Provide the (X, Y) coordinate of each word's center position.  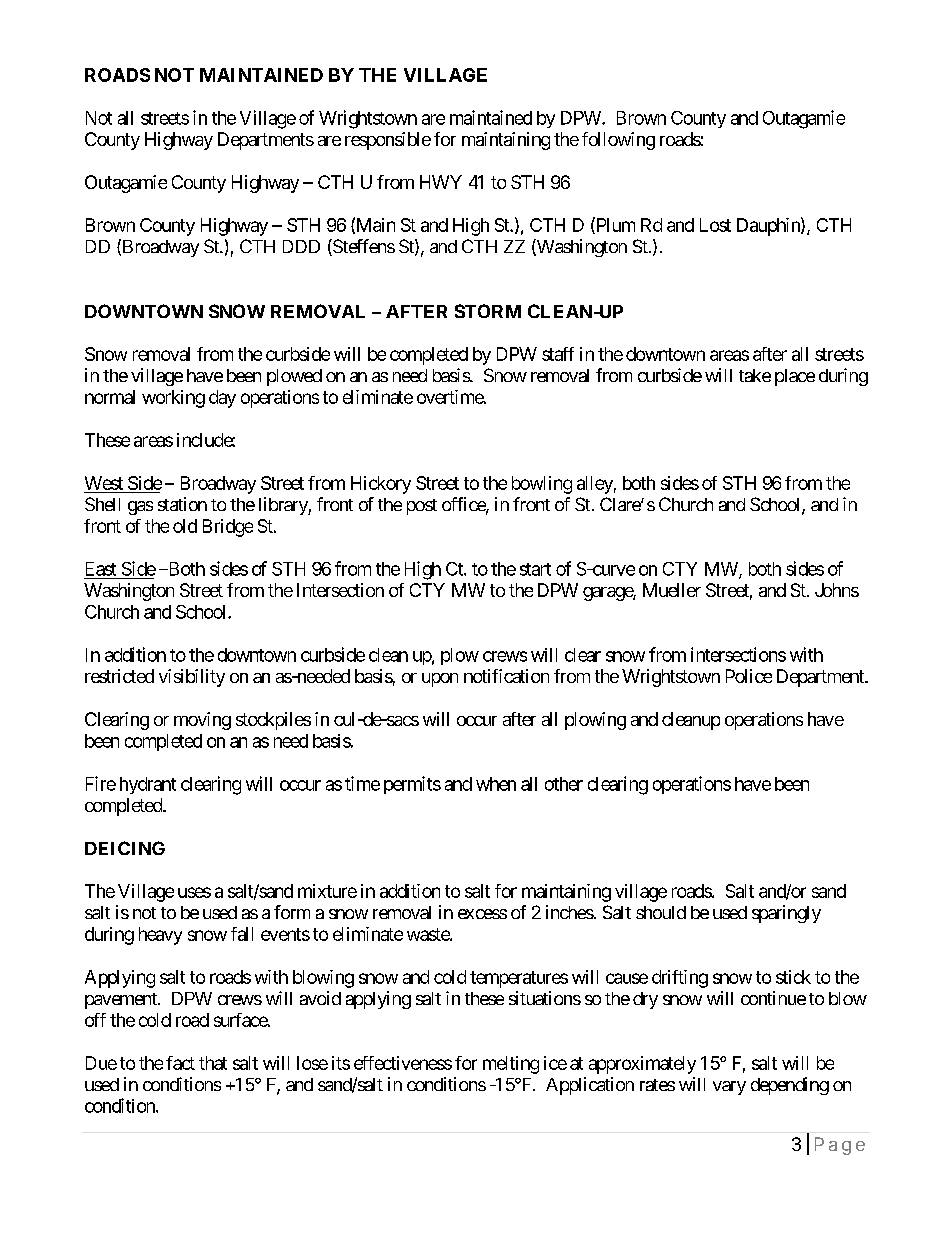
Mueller (672, 590)
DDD (301, 246)
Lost (715, 225)
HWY (441, 182)
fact (180, 1063)
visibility (192, 678)
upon (440, 680)
